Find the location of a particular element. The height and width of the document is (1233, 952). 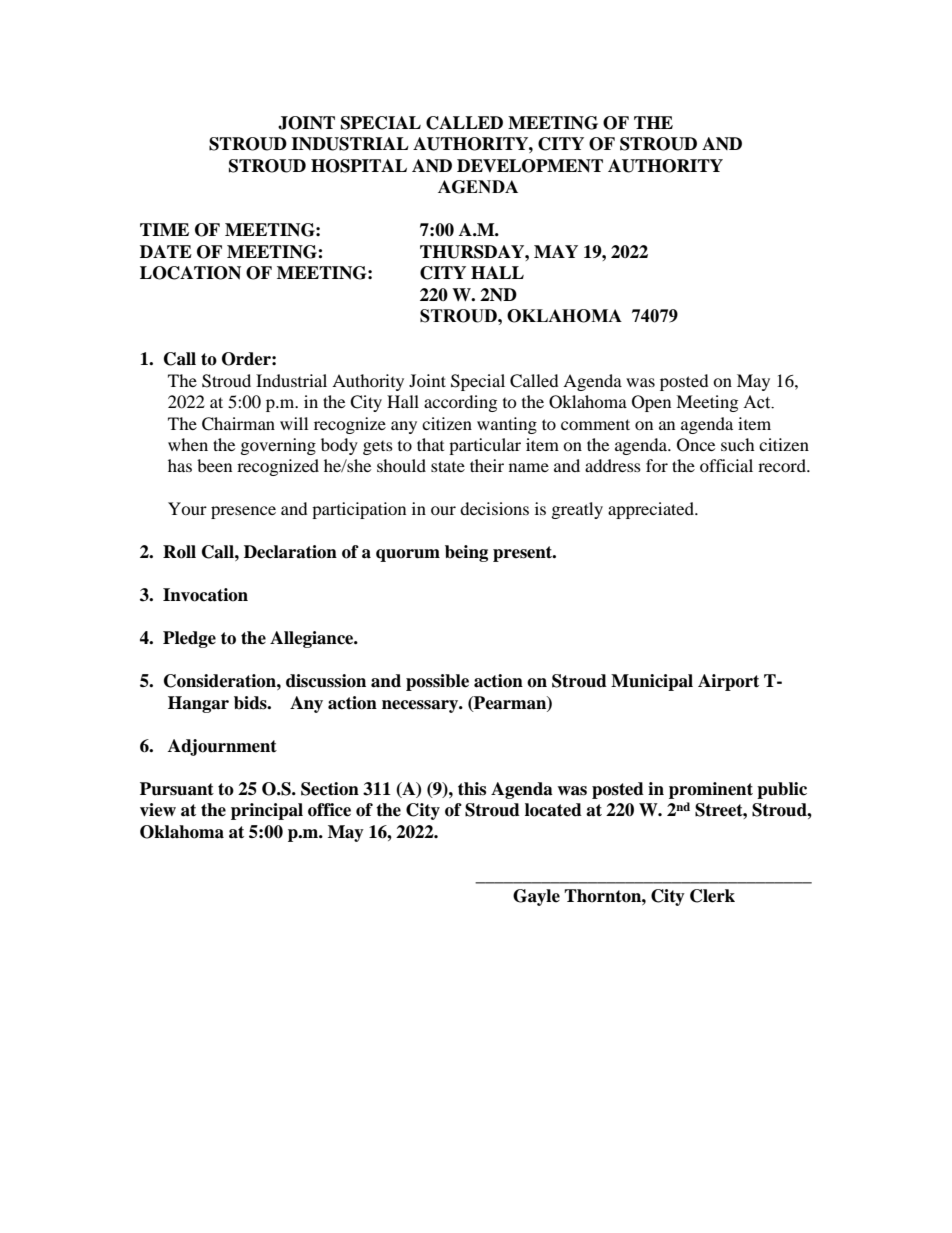

their is located at coordinates (487, 465).
